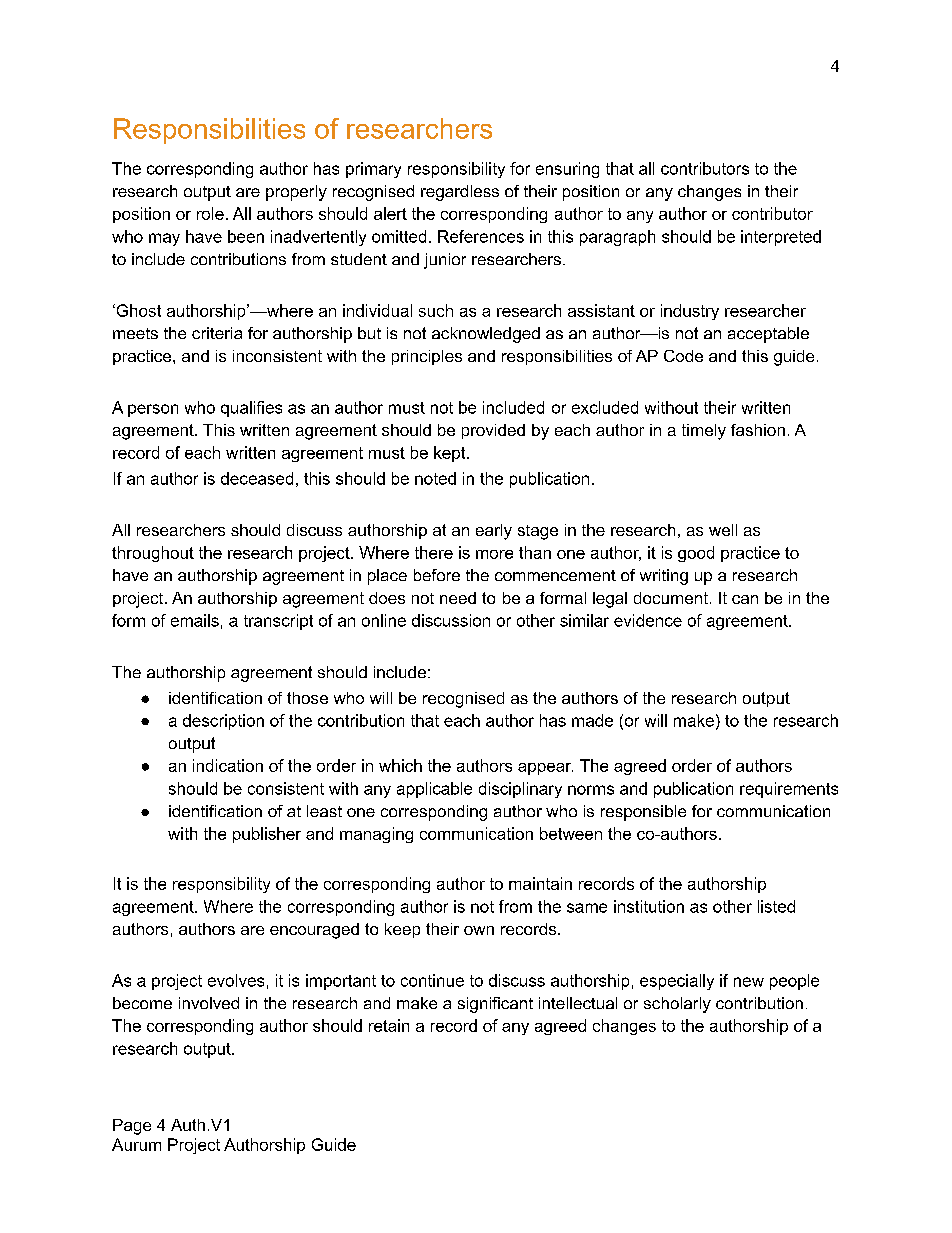  Describe the element at coordinates (195, 620) in the screenshot. I see `emails` at that location.
